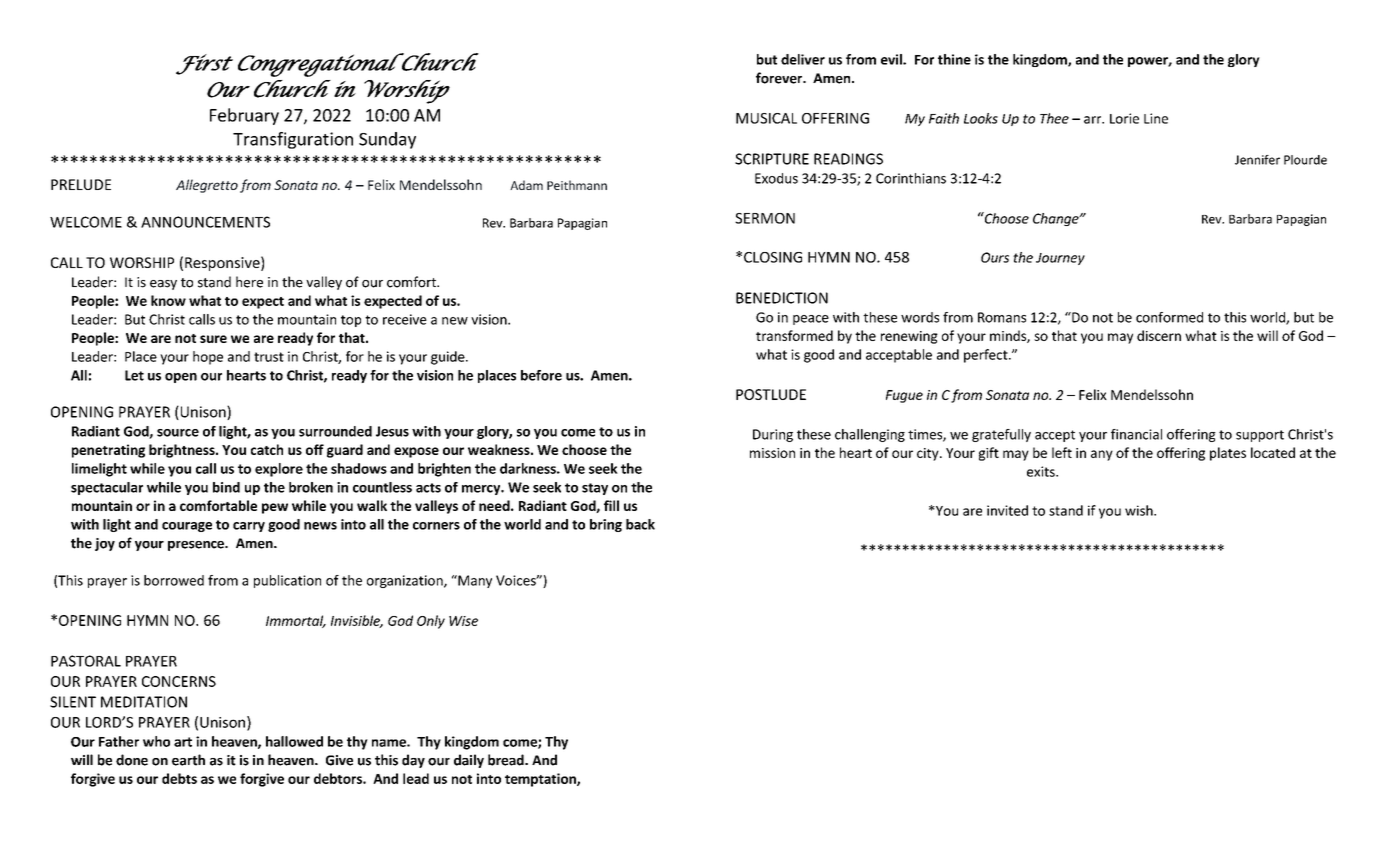 Image resolution: width=1400 pixels, height=850 pixels. Describe the element at coordinates (541, 780) in the screenshot. I see `temptation` at that location.
